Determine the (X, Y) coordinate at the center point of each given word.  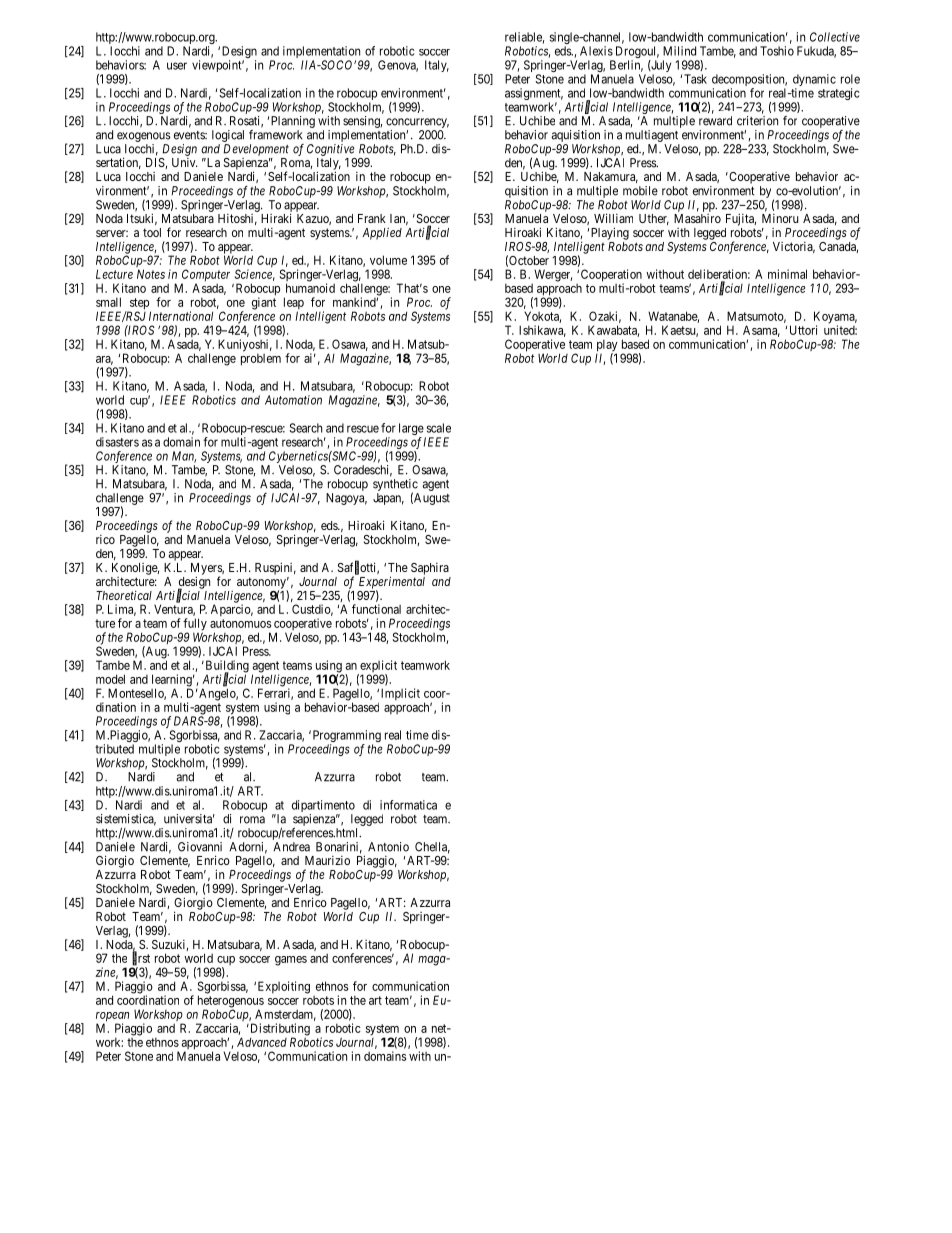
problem (261, 359)
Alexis (596, 51)
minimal (787, 274)
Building (226, 667)
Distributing (279, 1030)
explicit (377, 667)
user (177, 66)
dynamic (814, 81)
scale (439, 428)
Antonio (388, 847)
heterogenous (231, 1002)
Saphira (430, 569)
